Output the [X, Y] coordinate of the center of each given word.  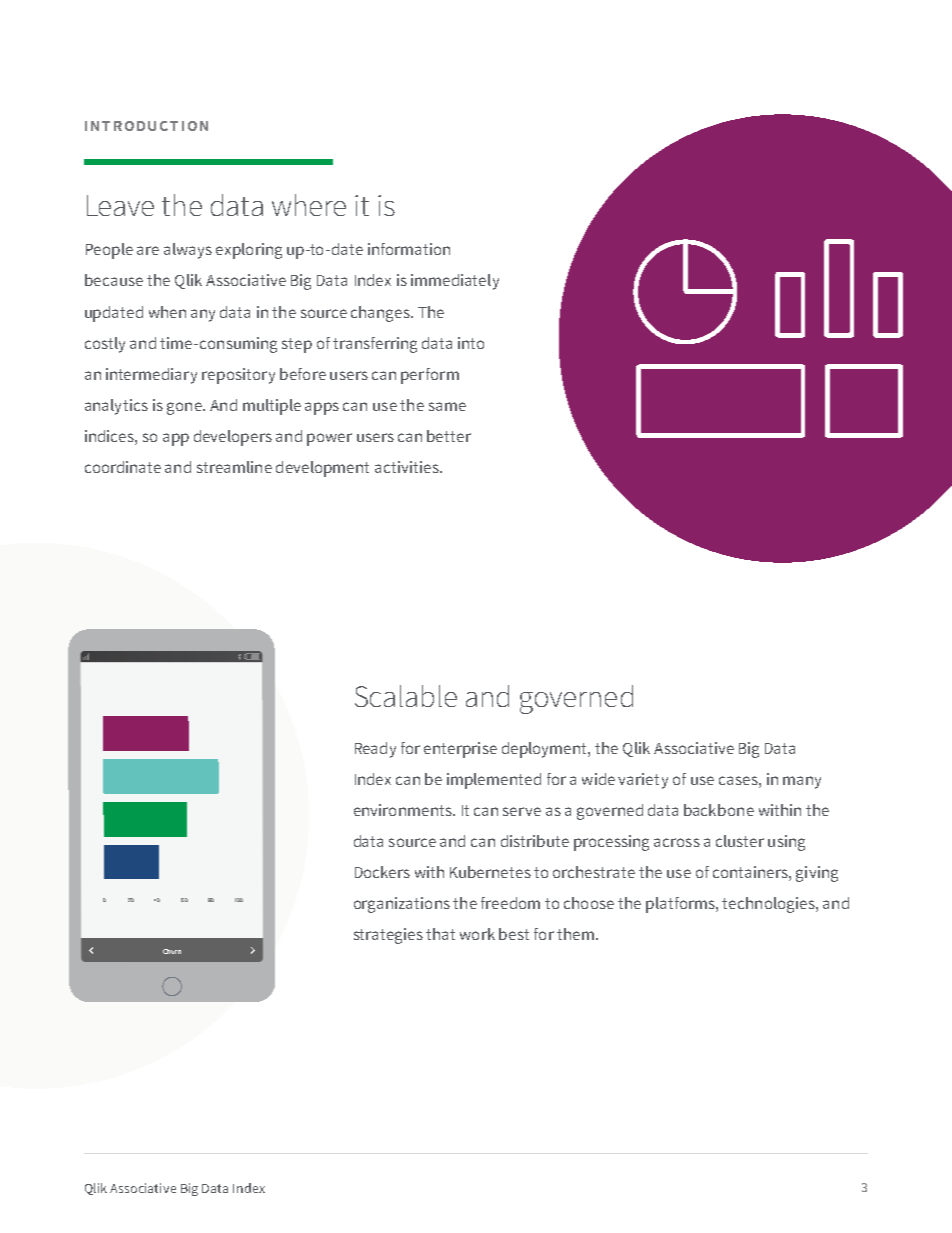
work [477, 934]
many [802, 782]
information [409, 249]
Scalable [406, 696]
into [471, 343]
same [447, 406]
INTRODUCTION [146, 126]
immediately [455, 282]
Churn [172, 951]
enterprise [460, 750]
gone [185, 408]
